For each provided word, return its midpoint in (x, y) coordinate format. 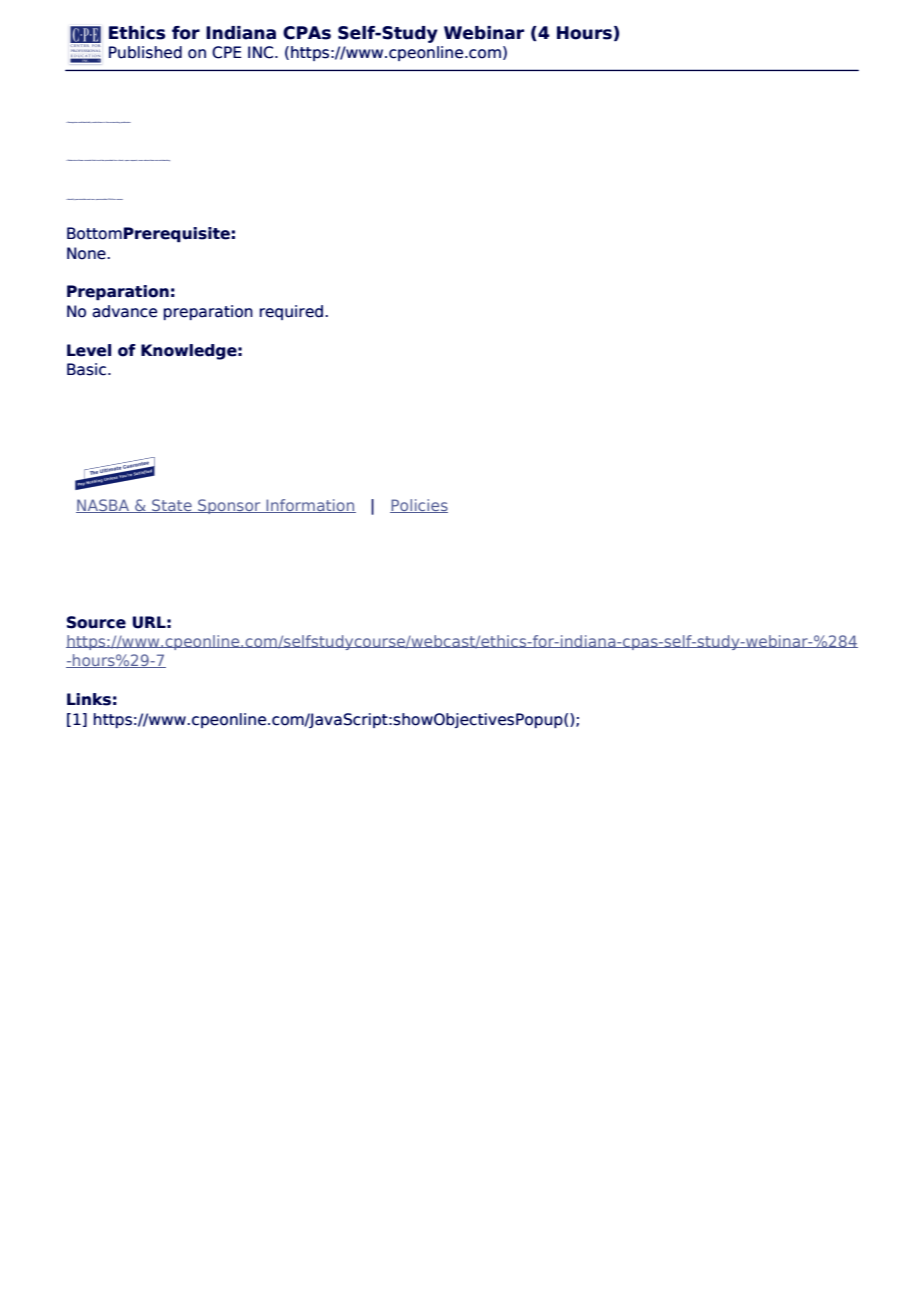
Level (89, 350)
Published (145, 52)
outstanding (164, 160)
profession (126, 122)
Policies (419, 506)
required (291, 312)
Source (96, 622)
